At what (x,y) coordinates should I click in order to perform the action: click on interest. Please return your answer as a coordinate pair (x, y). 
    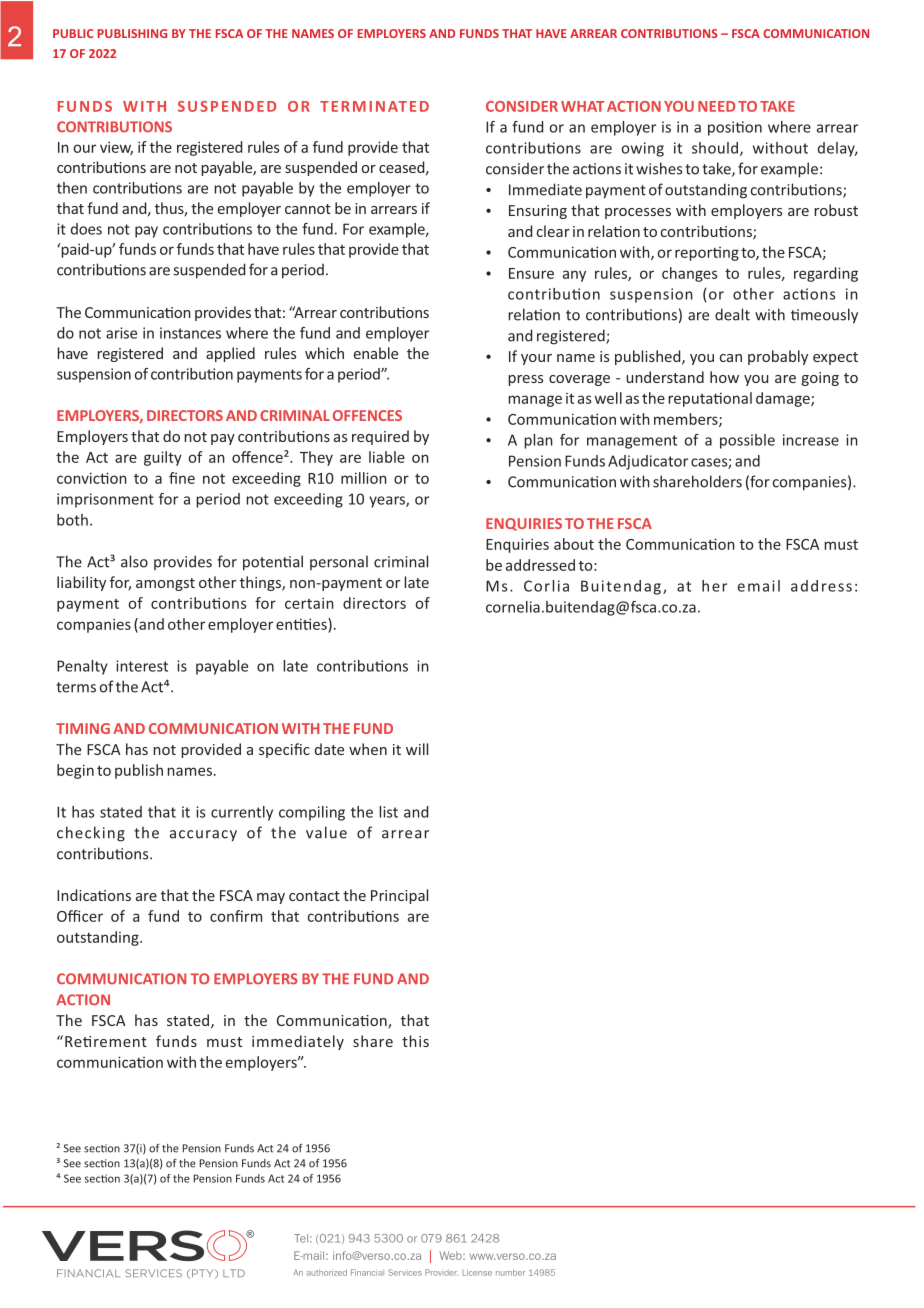
    Looking at the image, I should click on (142, 666).
